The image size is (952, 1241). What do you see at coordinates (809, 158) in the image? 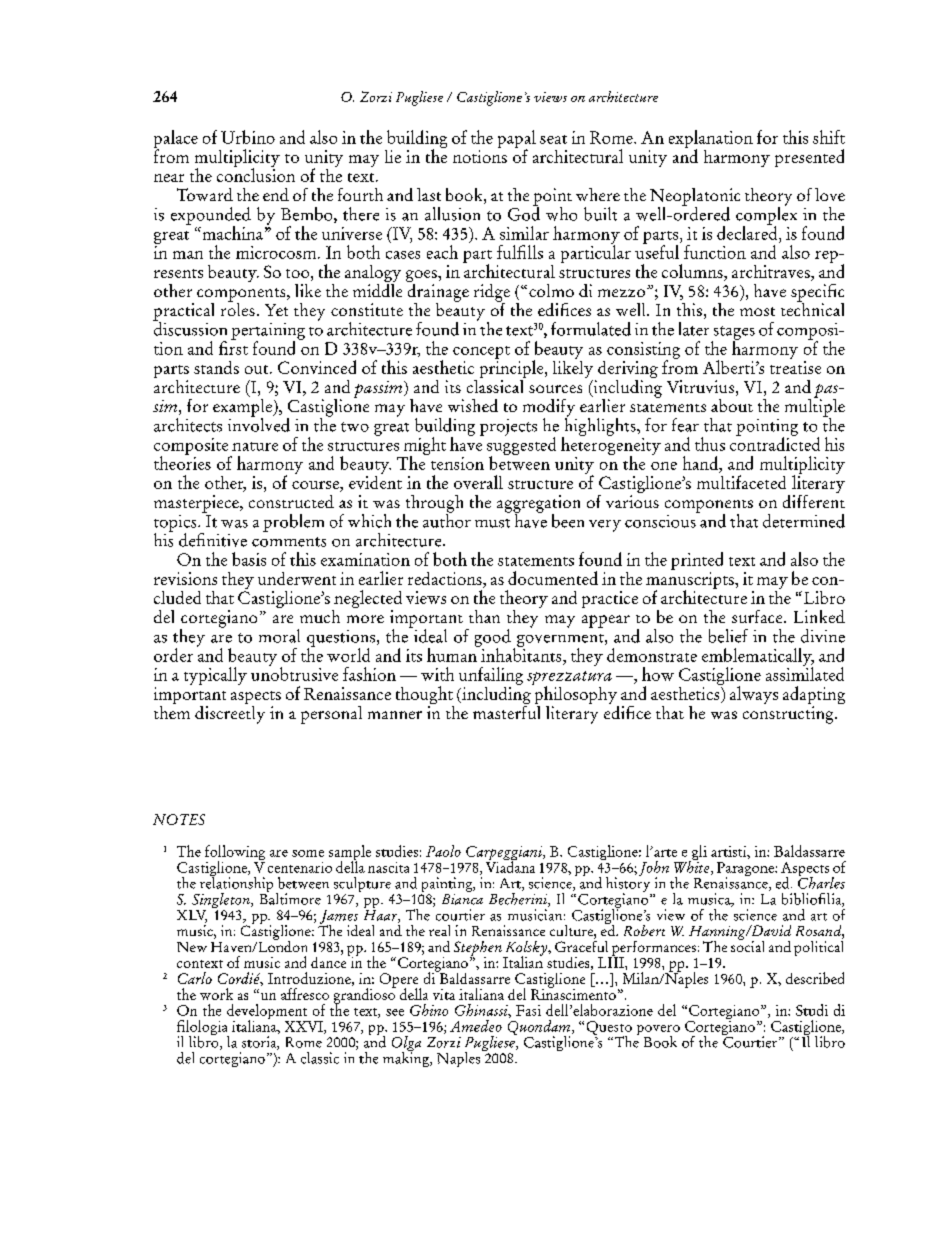
I see `presented` at bounding box center [809, 158].
